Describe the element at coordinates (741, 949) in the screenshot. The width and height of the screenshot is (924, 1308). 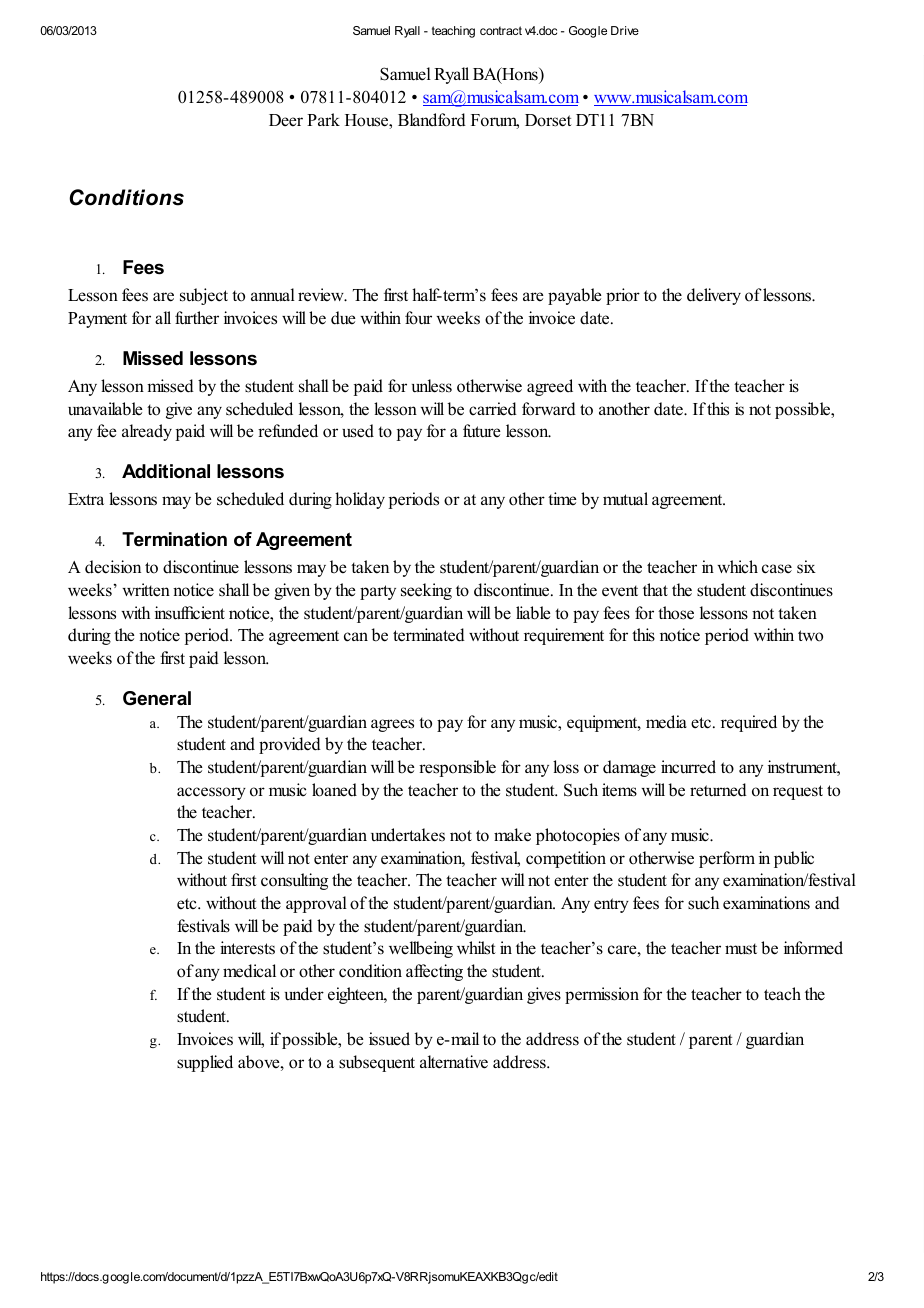
I see `must` at that location.
